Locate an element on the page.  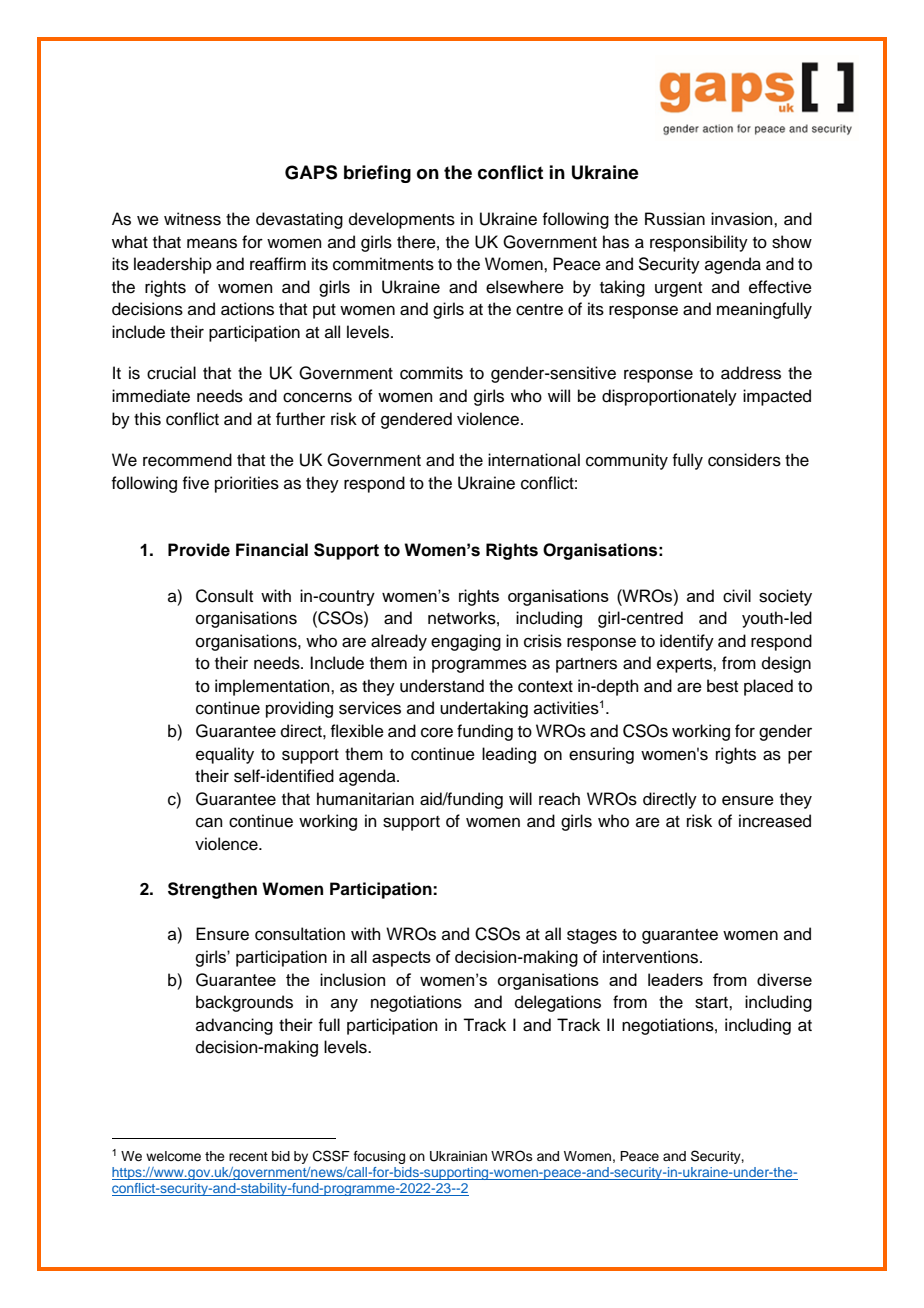
can is located at coordinates (209, 822).
